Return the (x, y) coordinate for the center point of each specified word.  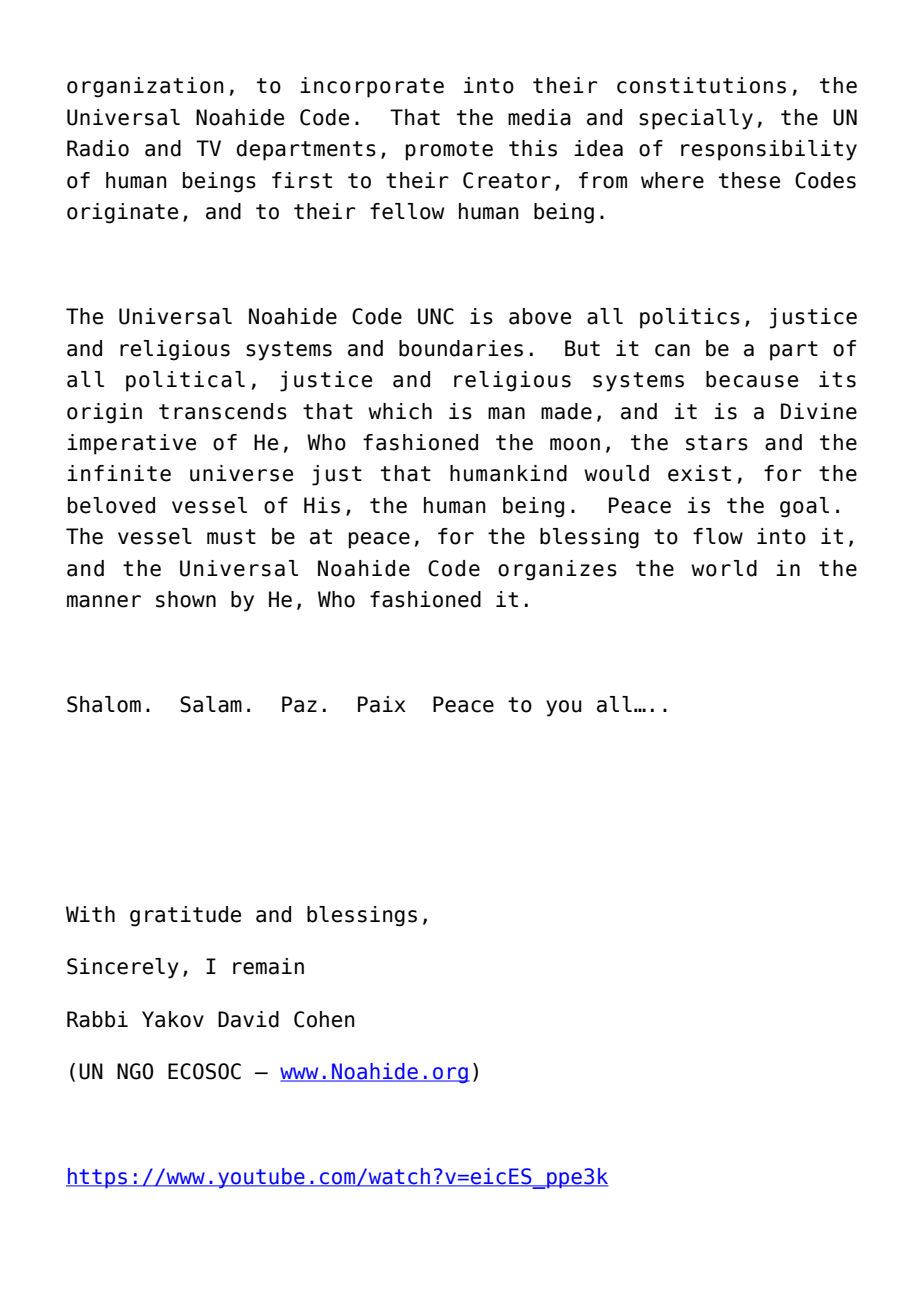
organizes (557, 570)
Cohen (324, 1019)
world (724, 568)
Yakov (173, 1019)
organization (145, 87)
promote (449, 151)
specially (696, 119)
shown (186, 599)
